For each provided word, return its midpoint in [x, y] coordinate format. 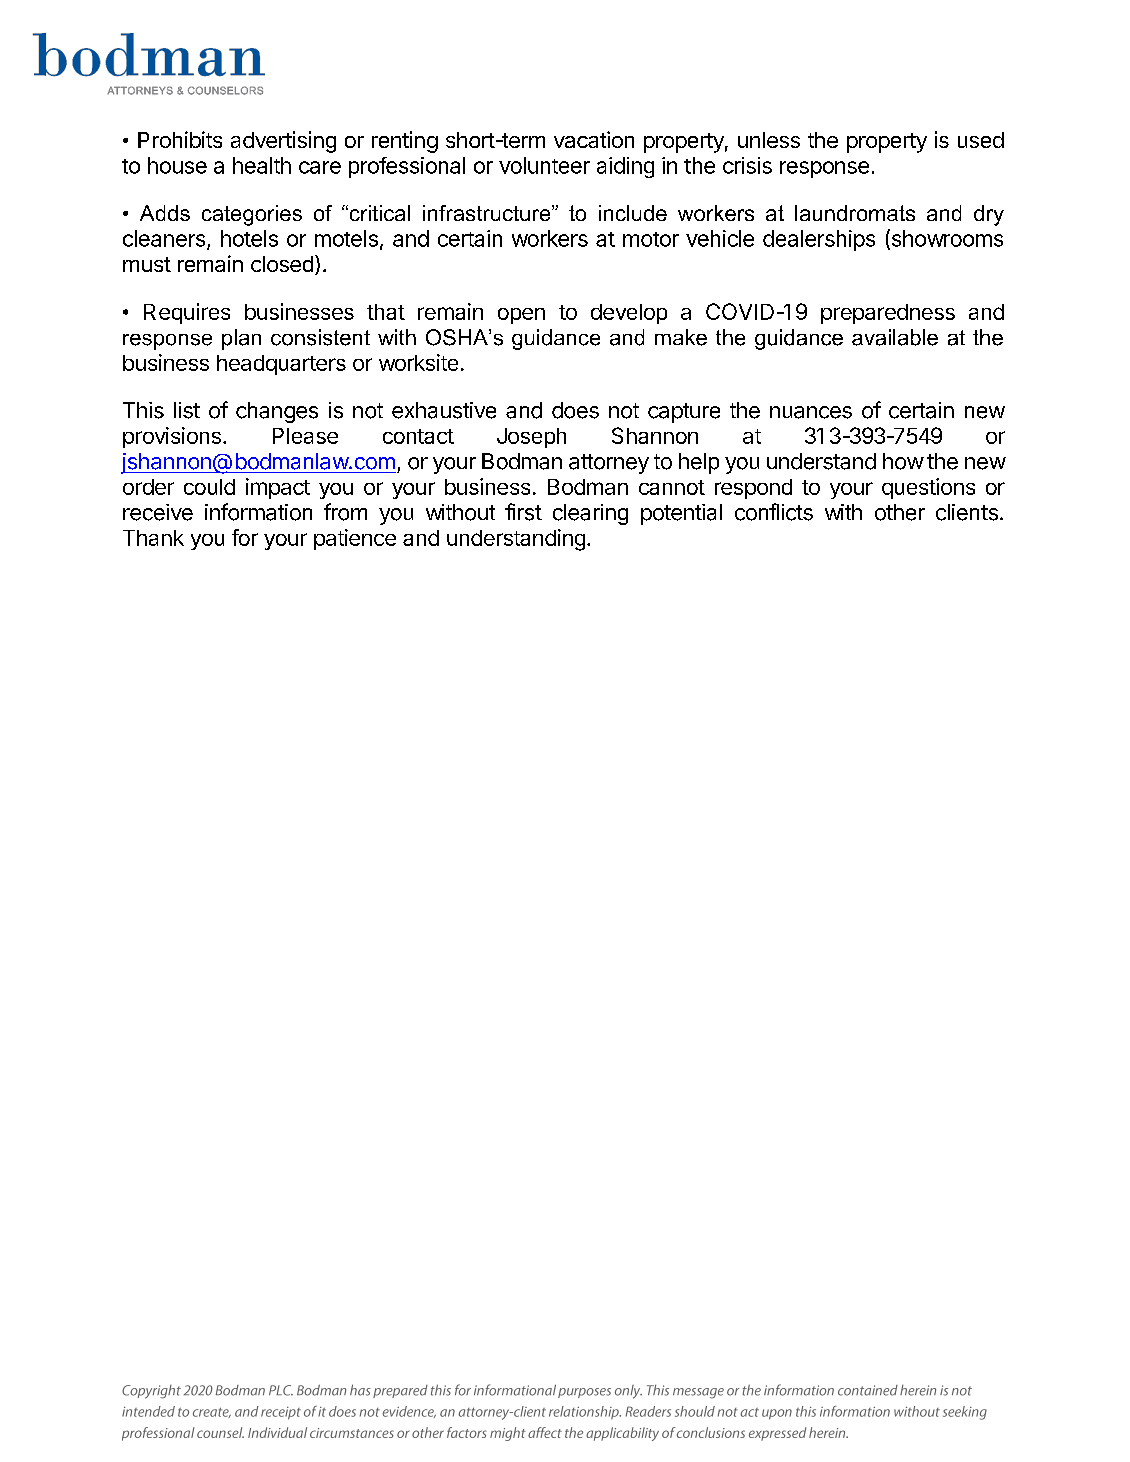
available [895, 337]
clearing [590, 514]
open [521, 316]
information [258, 512]
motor [651, 239]
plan [241, 339]
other [900, 512]
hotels [249, 238]
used [981, 140]
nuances [811, 412]
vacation [594, 139]
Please [305, 436]
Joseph [531, 438]
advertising [283, 142]
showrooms [946, 239]
